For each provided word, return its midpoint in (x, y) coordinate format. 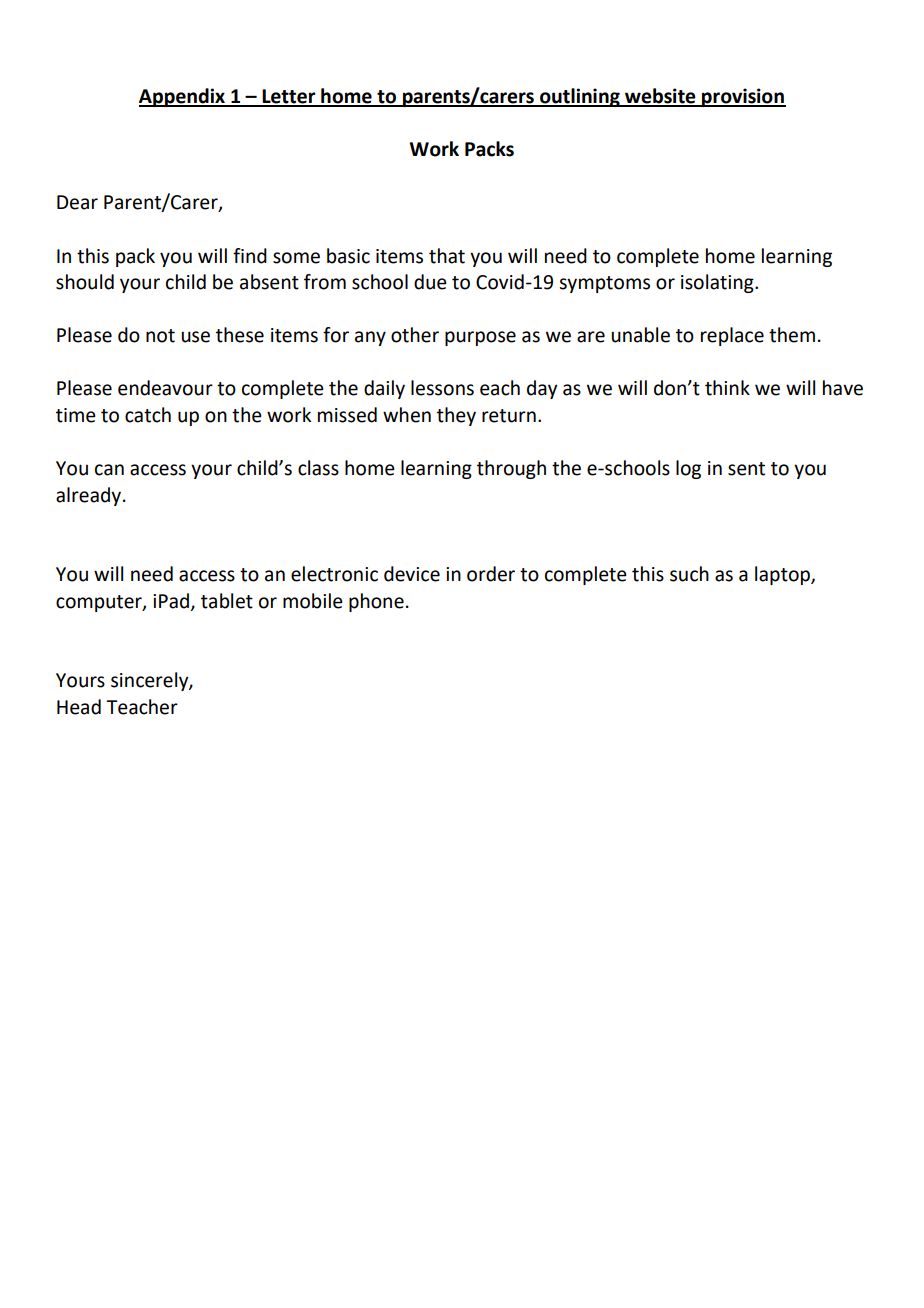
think (727, 388)
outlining (580, 97)
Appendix (183, 97)
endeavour (165, 388)
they (456, 416)
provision (743, 97)
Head (79, 707)
